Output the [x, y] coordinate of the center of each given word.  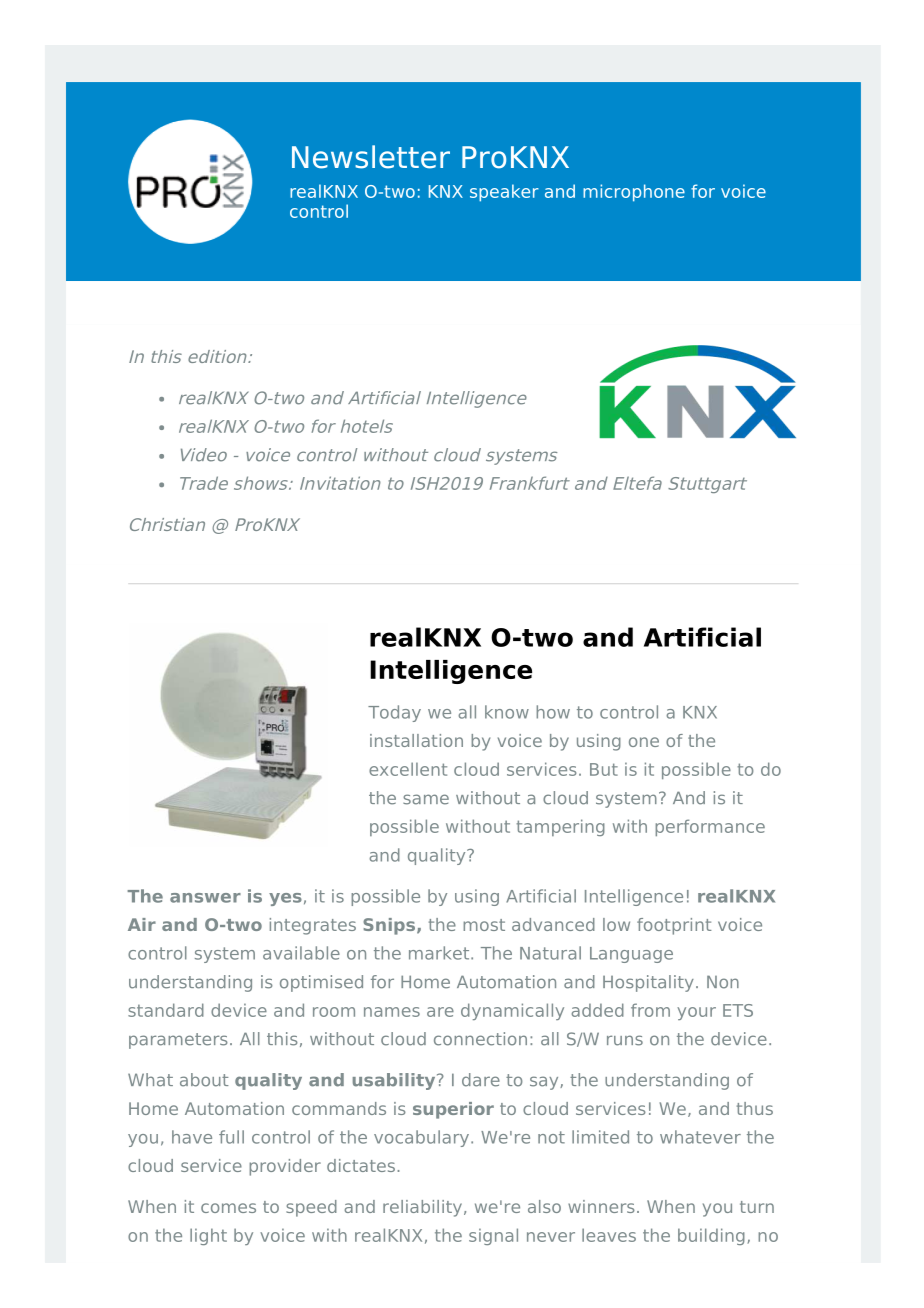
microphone [634, 193]
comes [228, 1208]
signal [493, 1236]
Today [394, 713]
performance [710, 827]
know [507, 712]
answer [205, 898]
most [484, 925]
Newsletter [371, 157]
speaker [504, 193]
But [604, 769]
